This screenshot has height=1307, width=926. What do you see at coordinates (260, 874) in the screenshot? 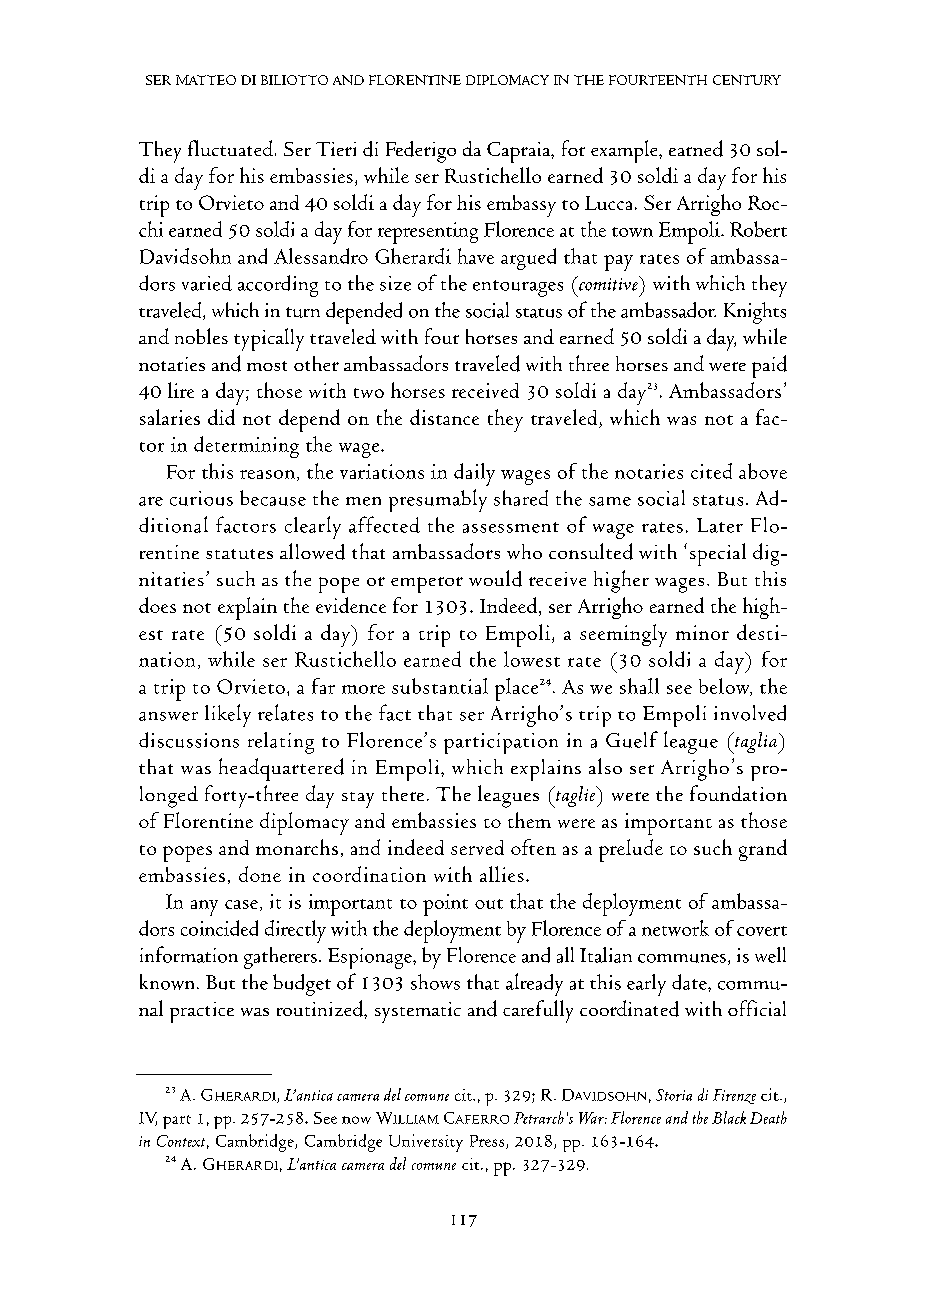
I see `done` at bounding box center [260, 874].
